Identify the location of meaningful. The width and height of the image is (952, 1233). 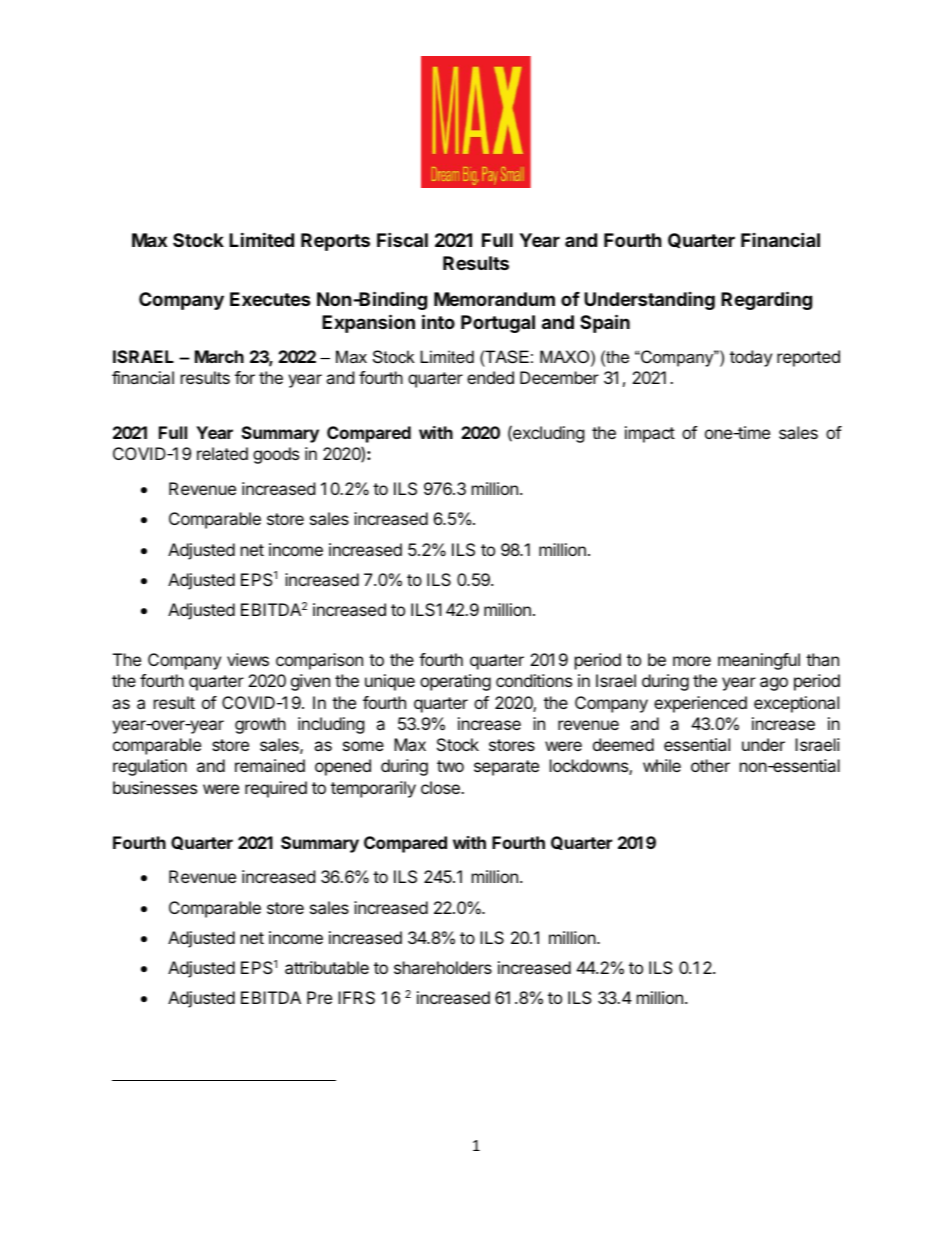
(759, 661).
